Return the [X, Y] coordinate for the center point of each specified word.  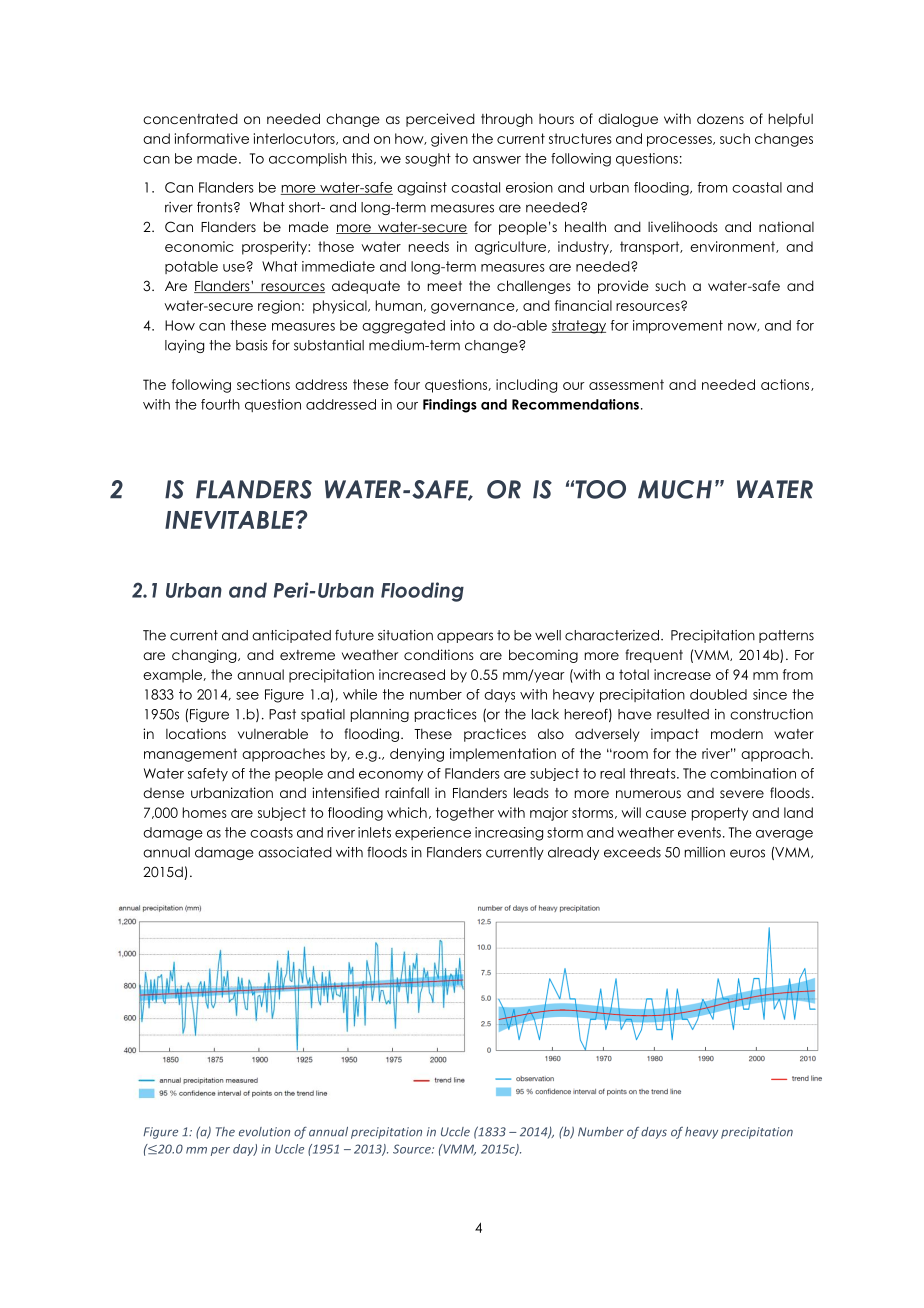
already [573, 853]
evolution [264, 1132]
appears [465, 637]
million [705, 852]
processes [680, 141]
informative [212, 138]
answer [497, 160]
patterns [786, 636]
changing [205, 656]
